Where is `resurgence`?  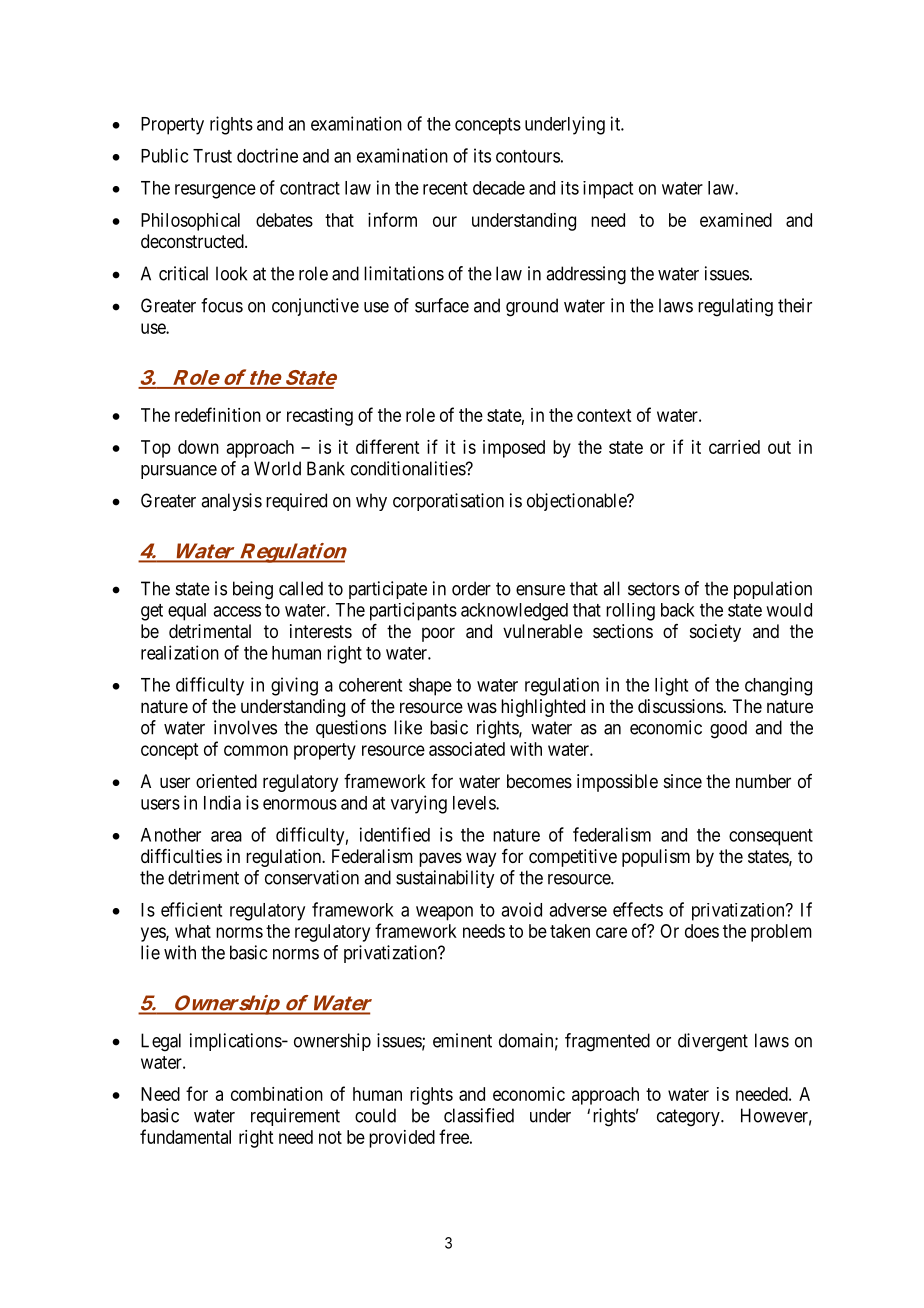 resurgence is located at coordinates (215, 191).
